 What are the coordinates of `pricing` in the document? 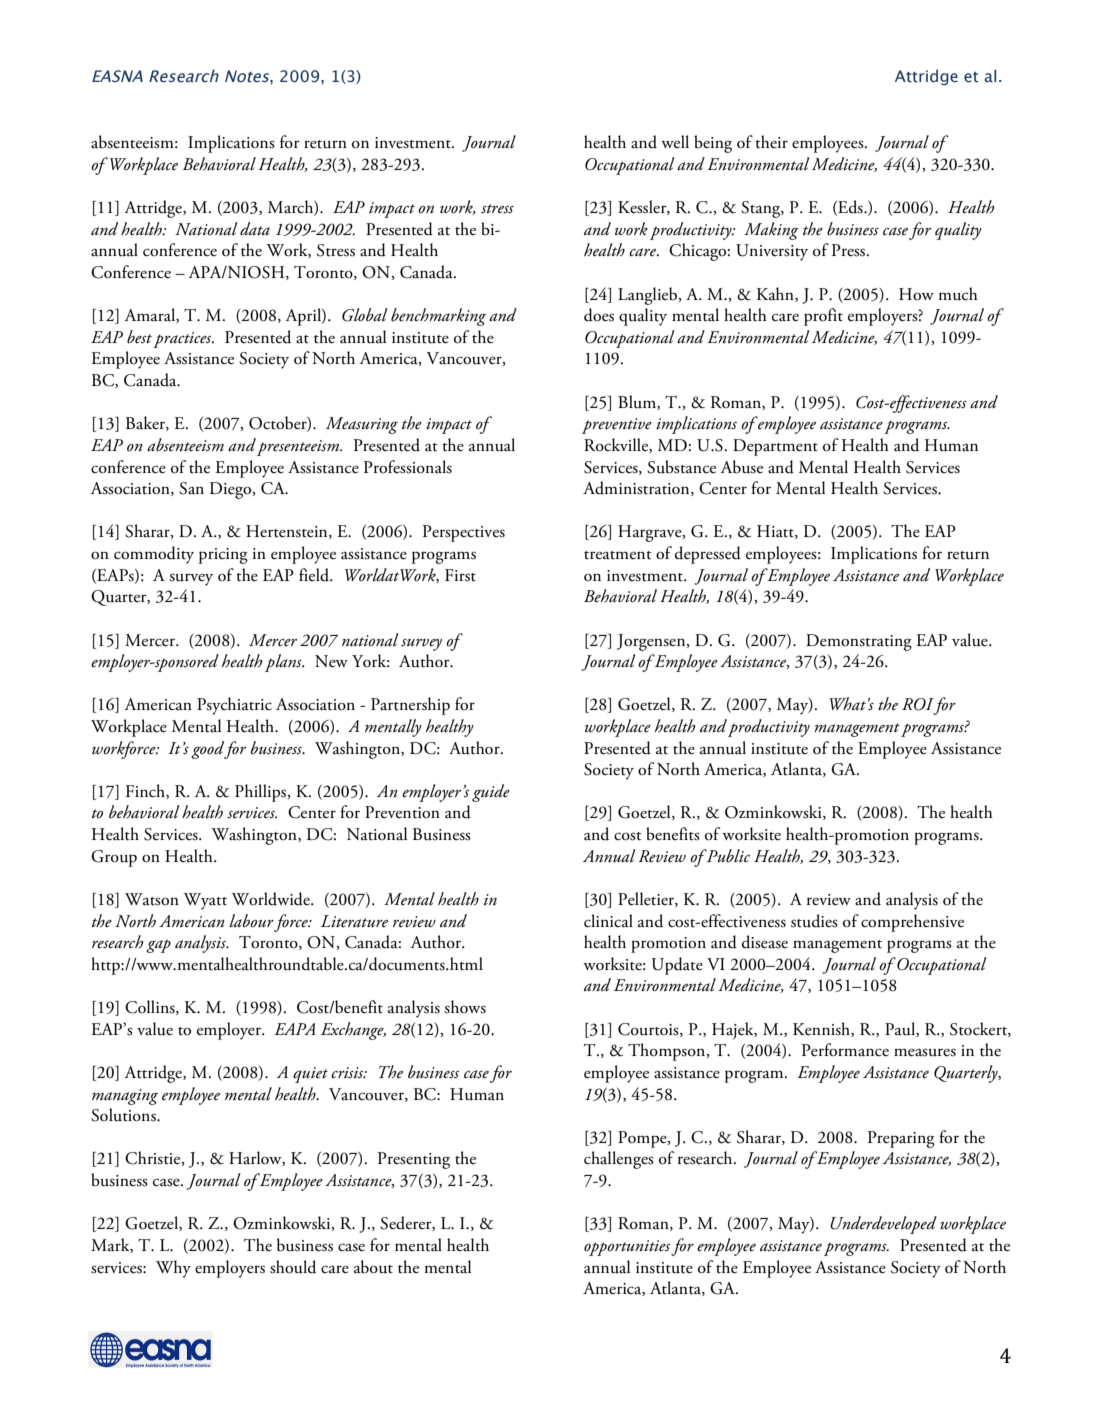 It's located at (223, 556).
